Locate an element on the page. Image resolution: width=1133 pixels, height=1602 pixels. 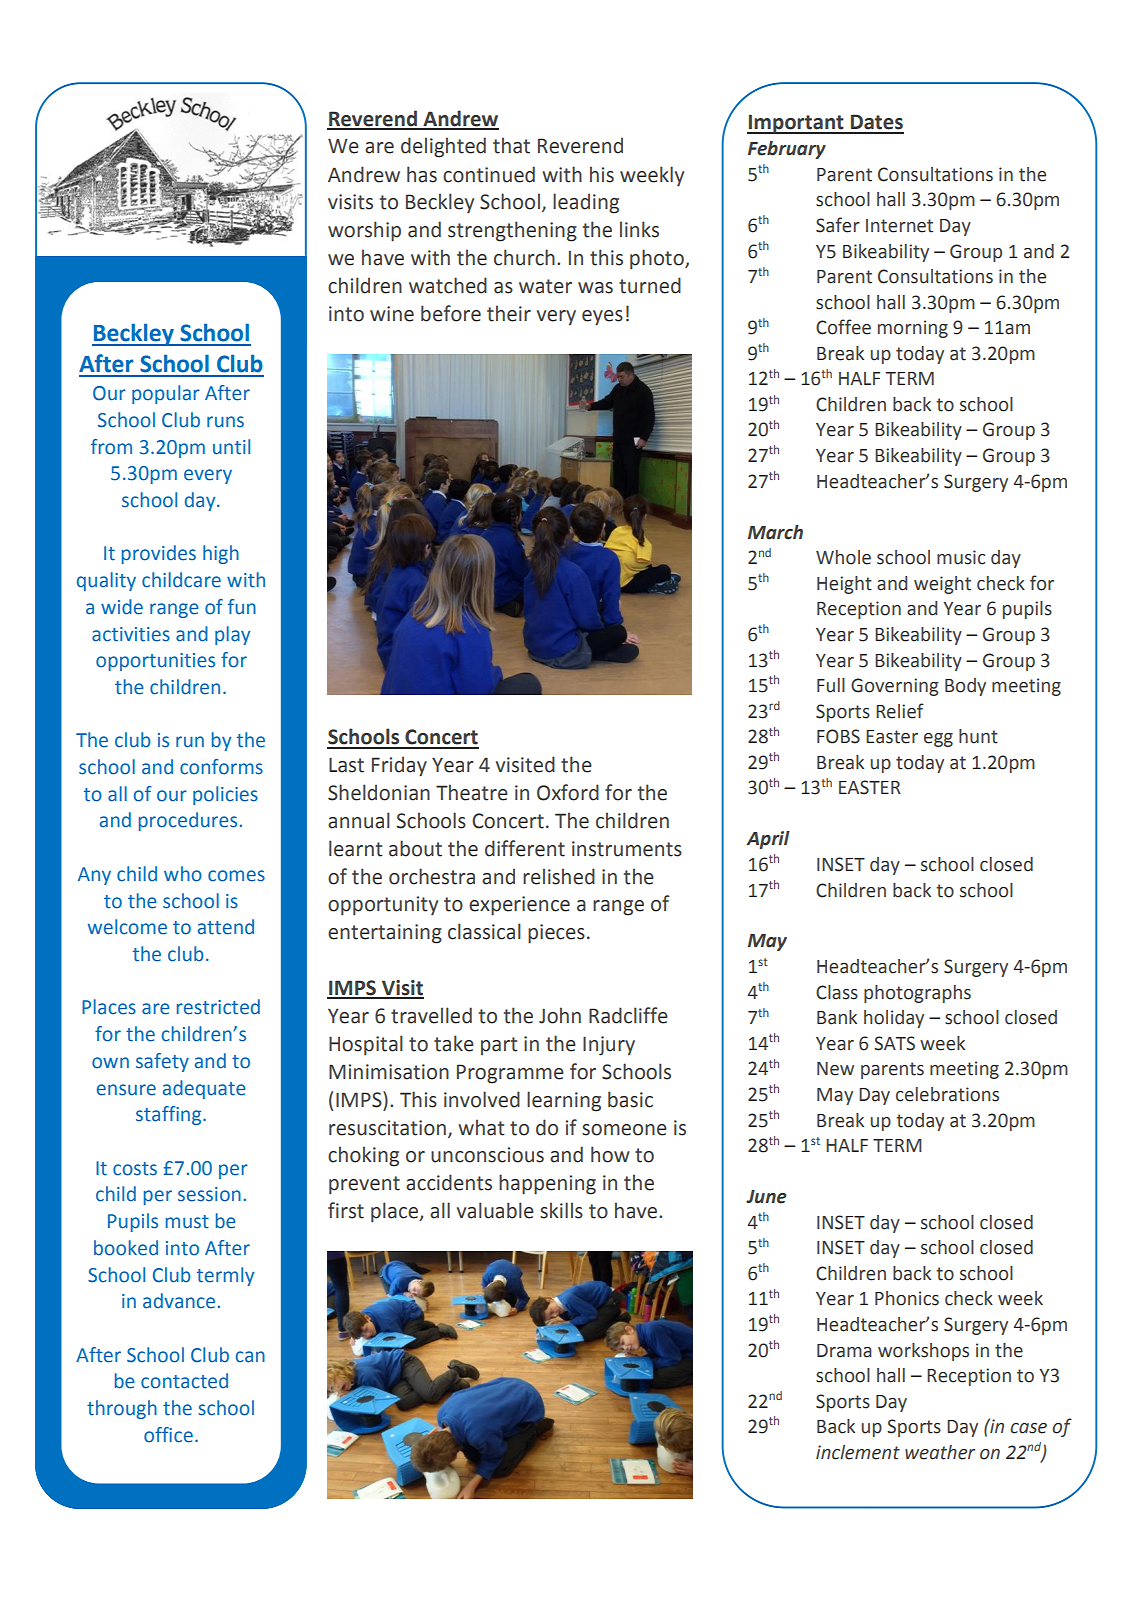
policies is located at coordinates (225, 795).
